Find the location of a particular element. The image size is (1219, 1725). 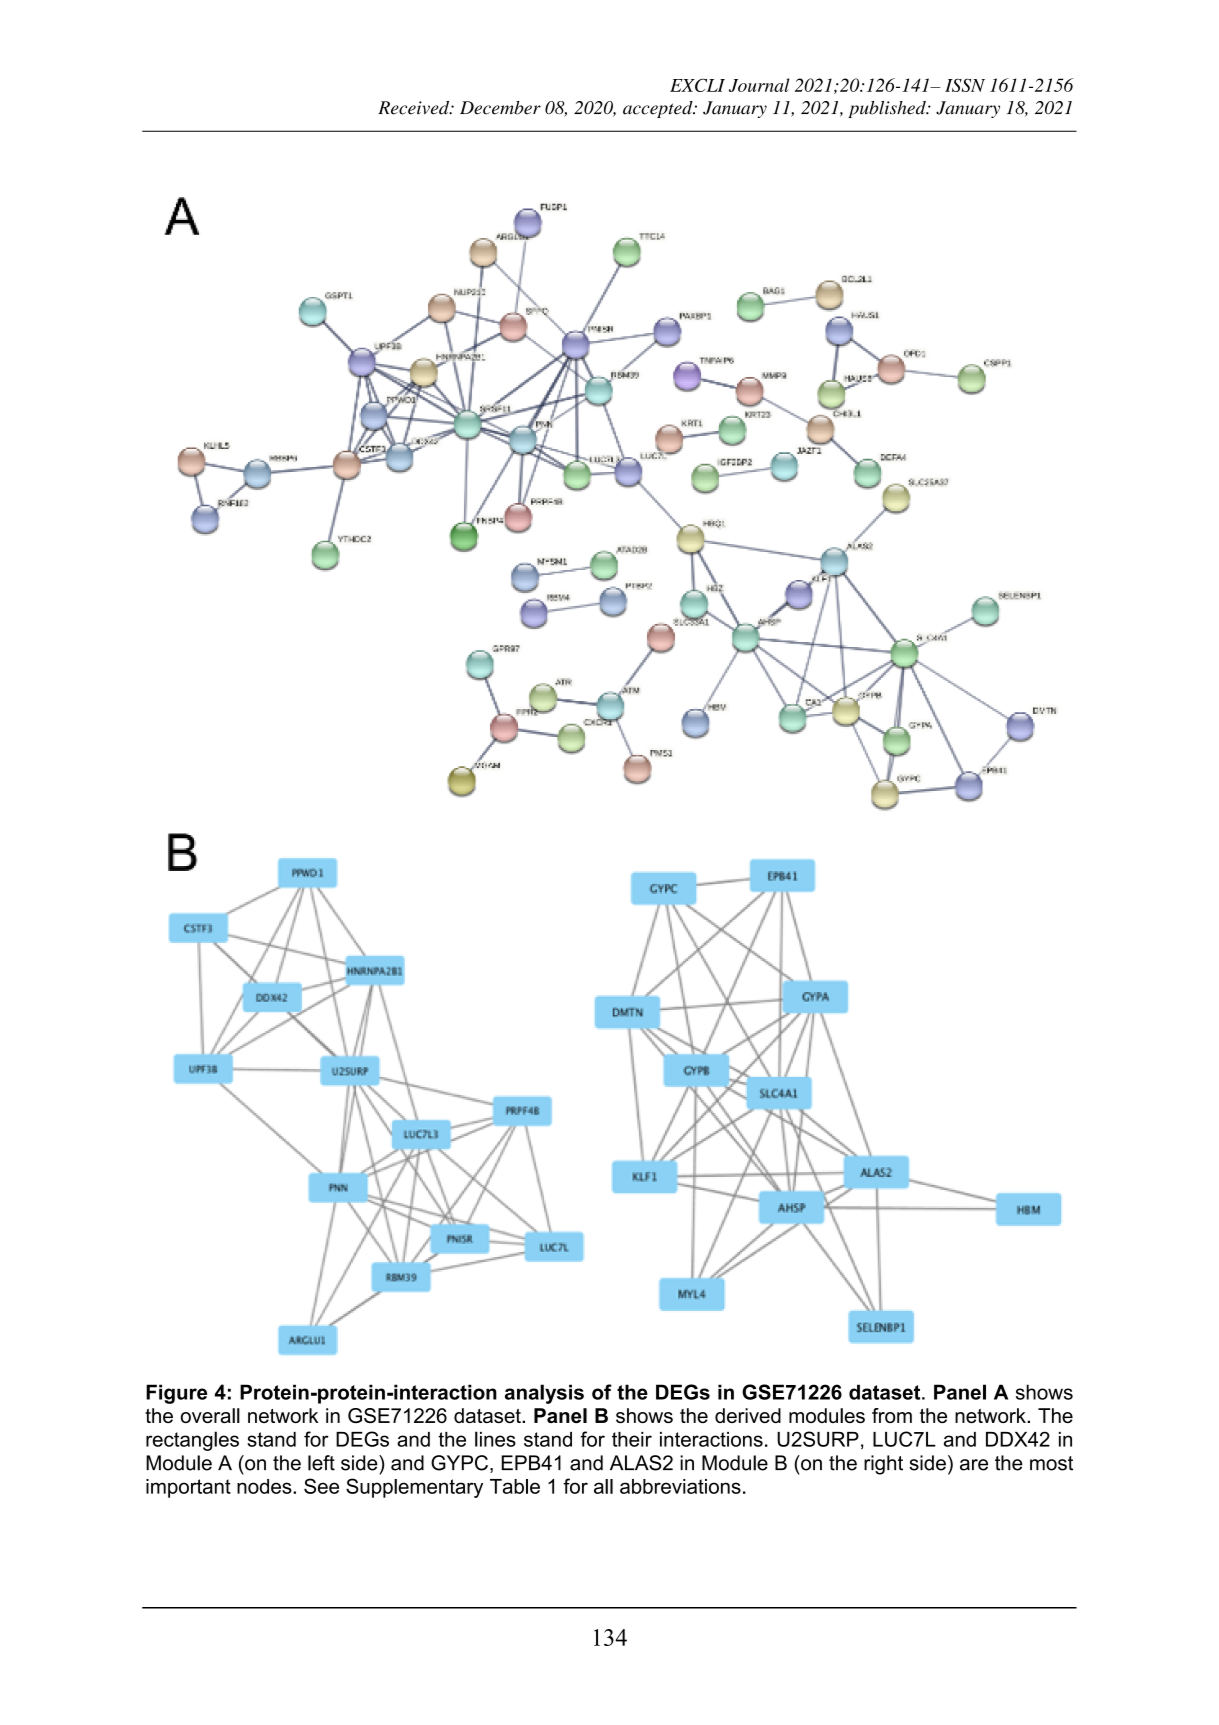

left is located at coordinates (321, 1463).
